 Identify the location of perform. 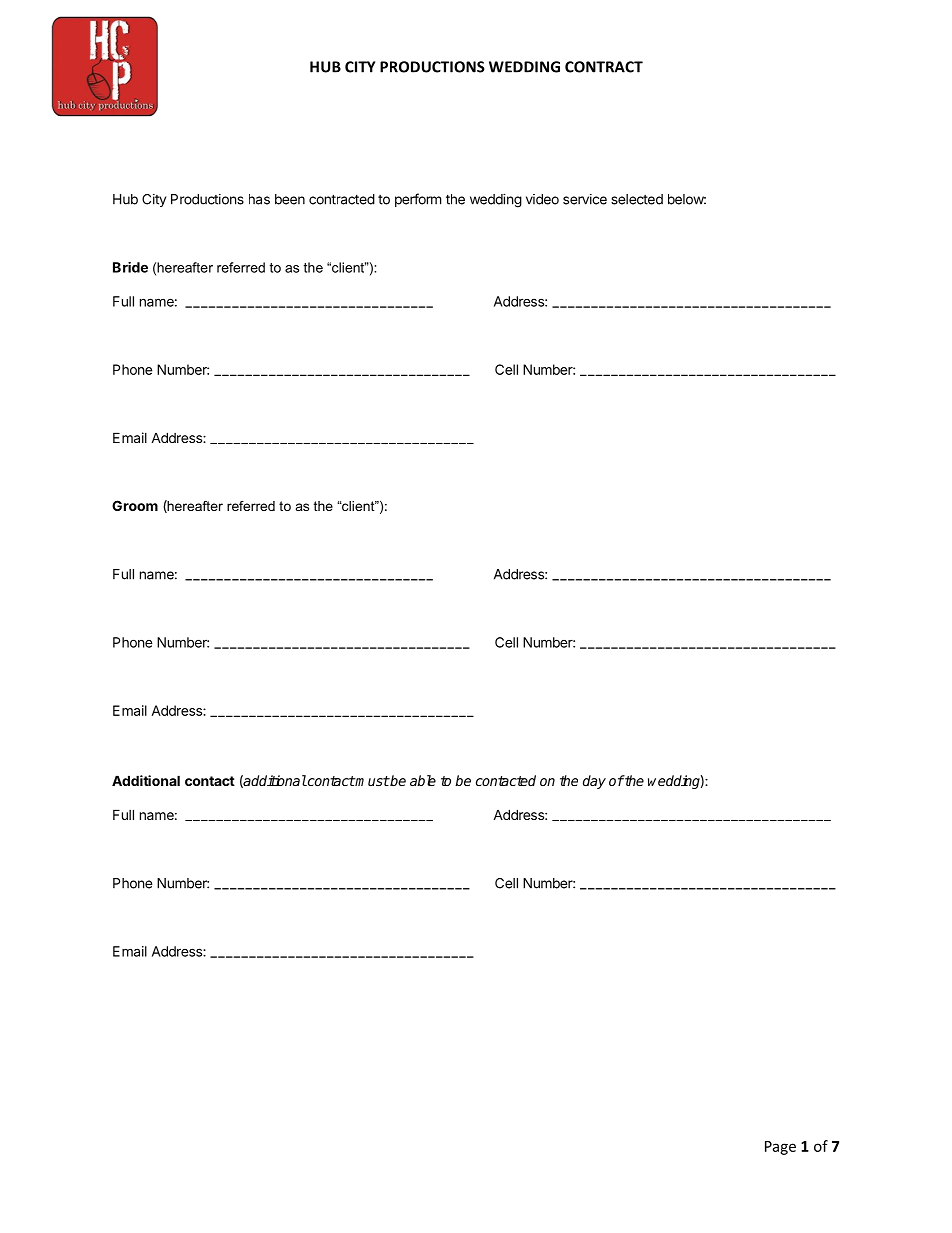
(418, 200).
